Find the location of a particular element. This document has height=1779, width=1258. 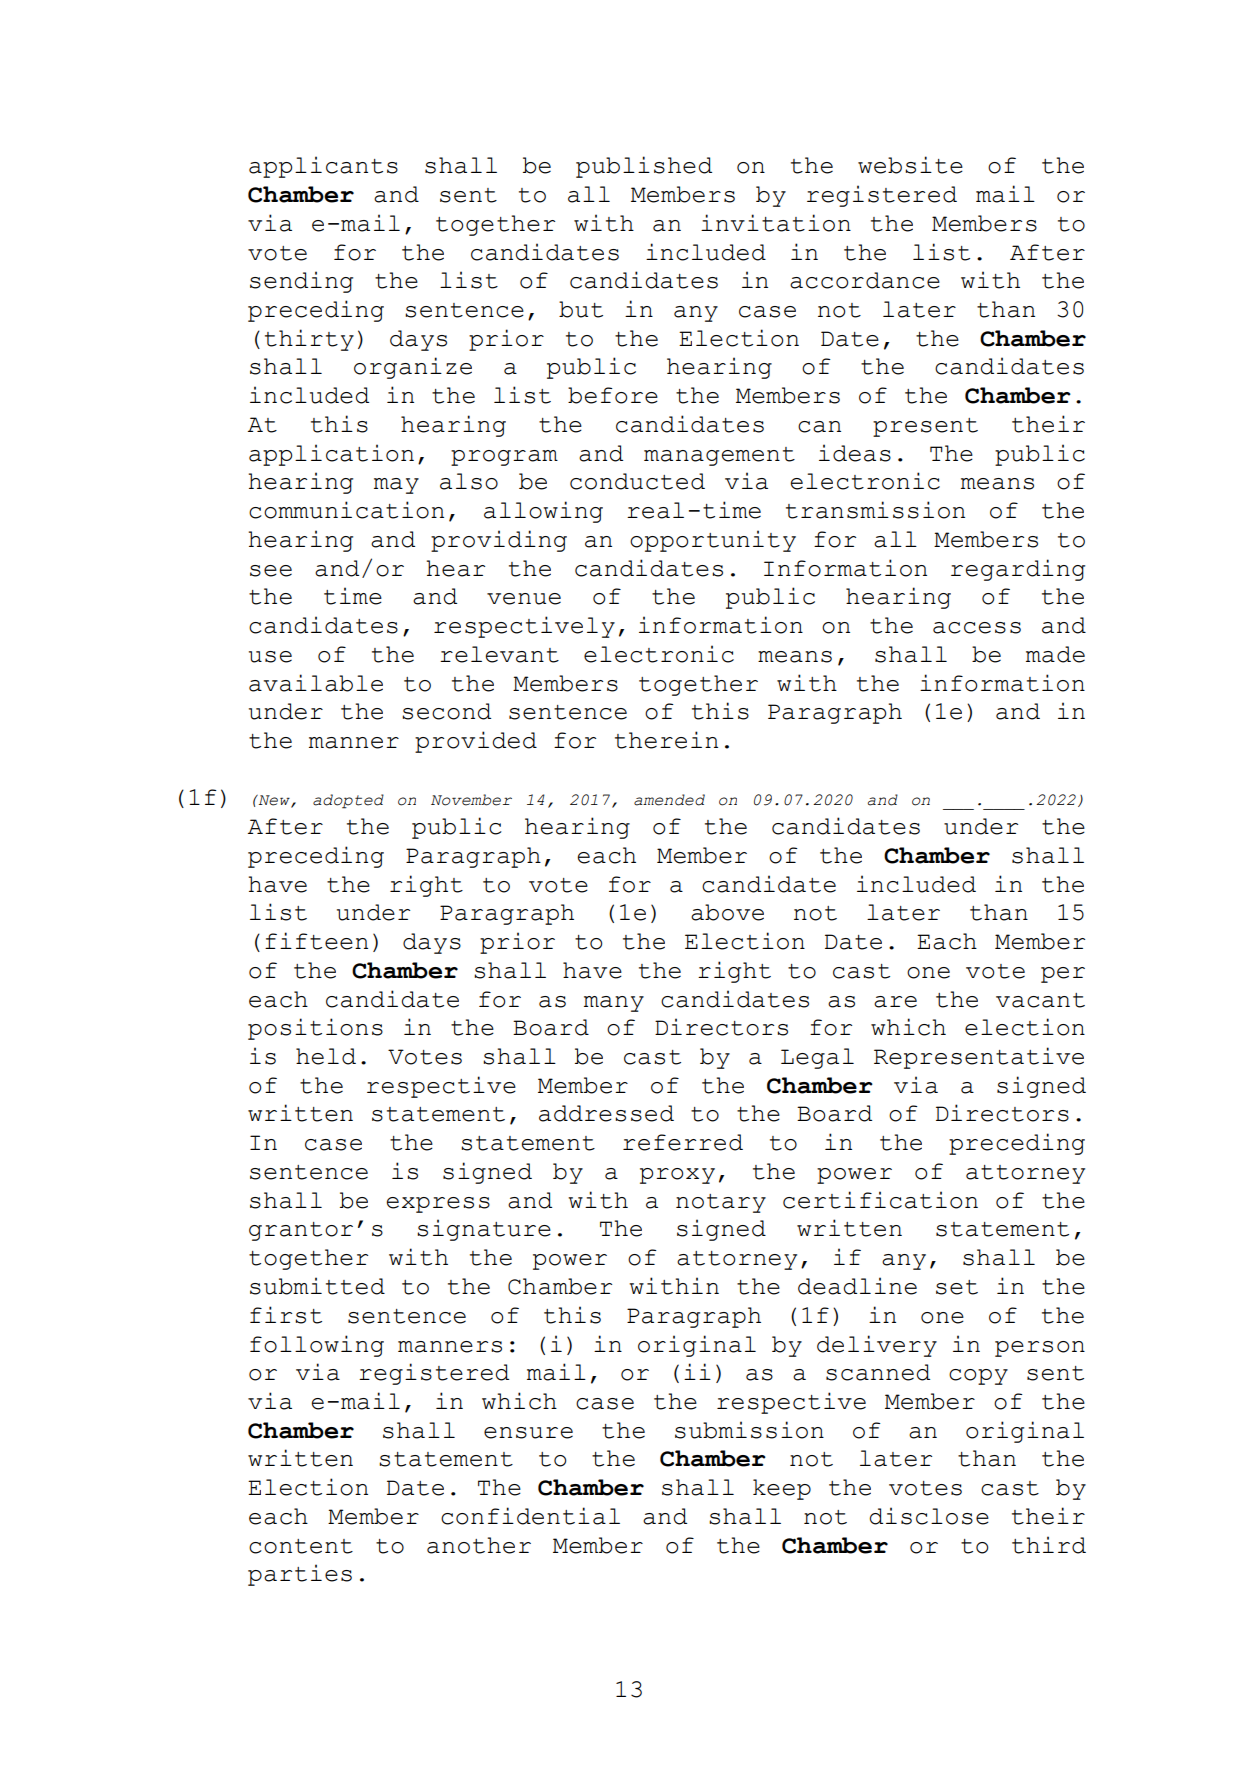

are is located at coordinates (895, 1002).
